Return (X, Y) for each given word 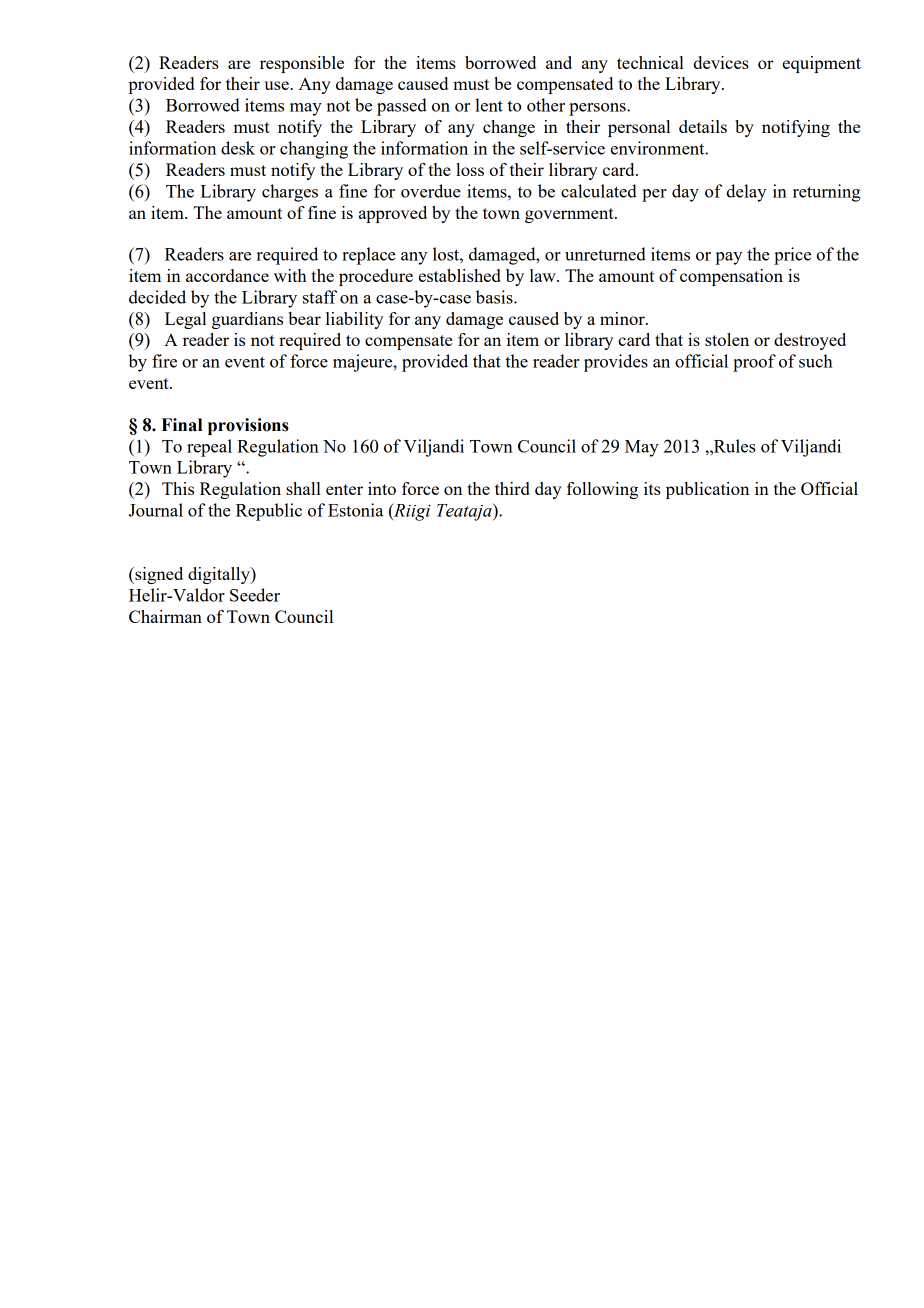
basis (495, 297)
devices (721, 62)
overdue (431, 191)
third (512, 488)
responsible (302, 64)
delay (746, 193)
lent (489, 105)
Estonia (355, 510)
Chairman (165, 616)
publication (707, 490)
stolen (727, 339)
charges (290, 193)
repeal (209, 448)
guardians (247, 320)
